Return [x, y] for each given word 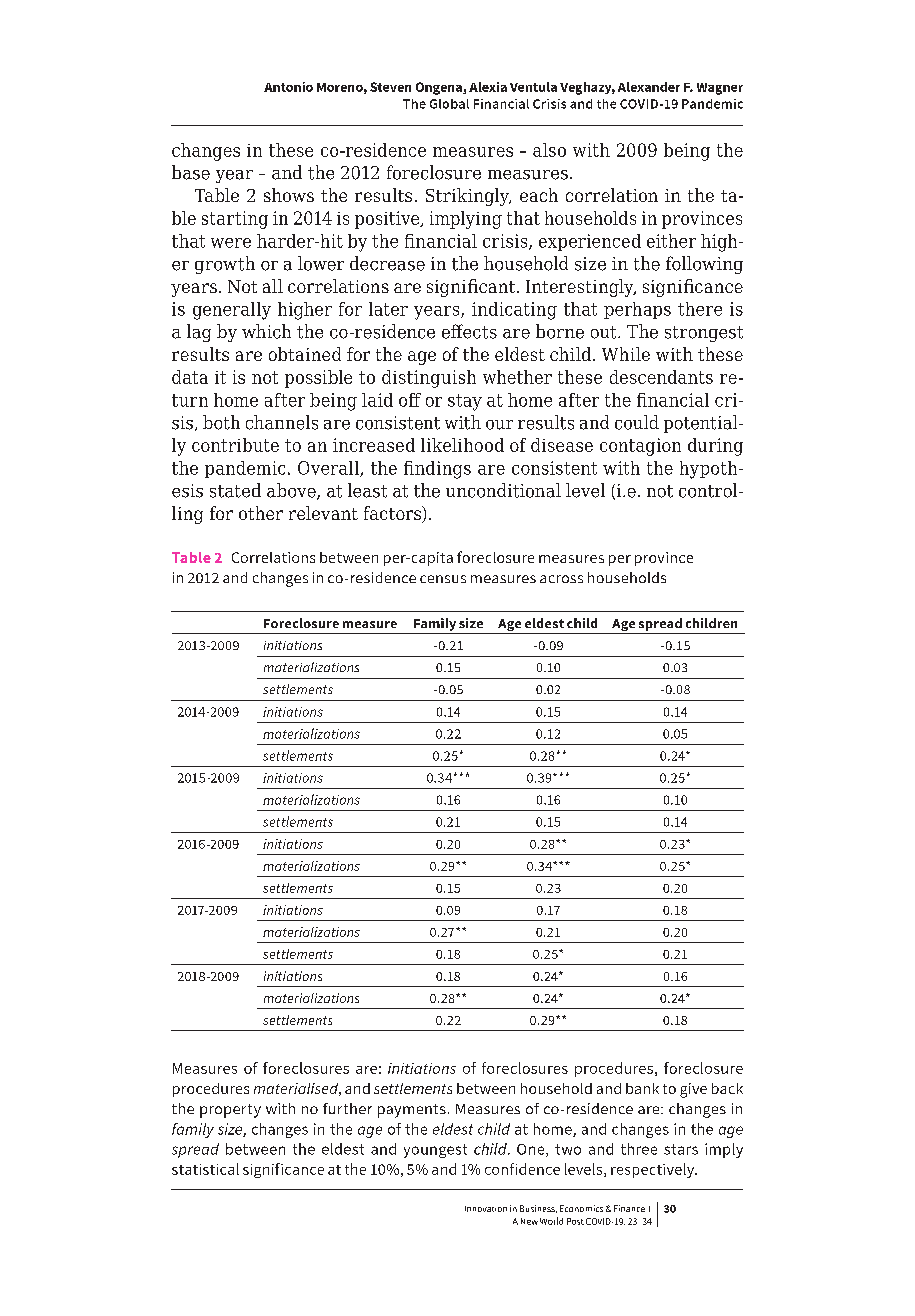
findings [437, 470]
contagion [640, 447]
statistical [205, 1169]
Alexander [649, 87]
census [443, 579]
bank [642, 1088]
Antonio [288, 87]
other [261, 513]
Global [449, 104]
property [230, 1111]
